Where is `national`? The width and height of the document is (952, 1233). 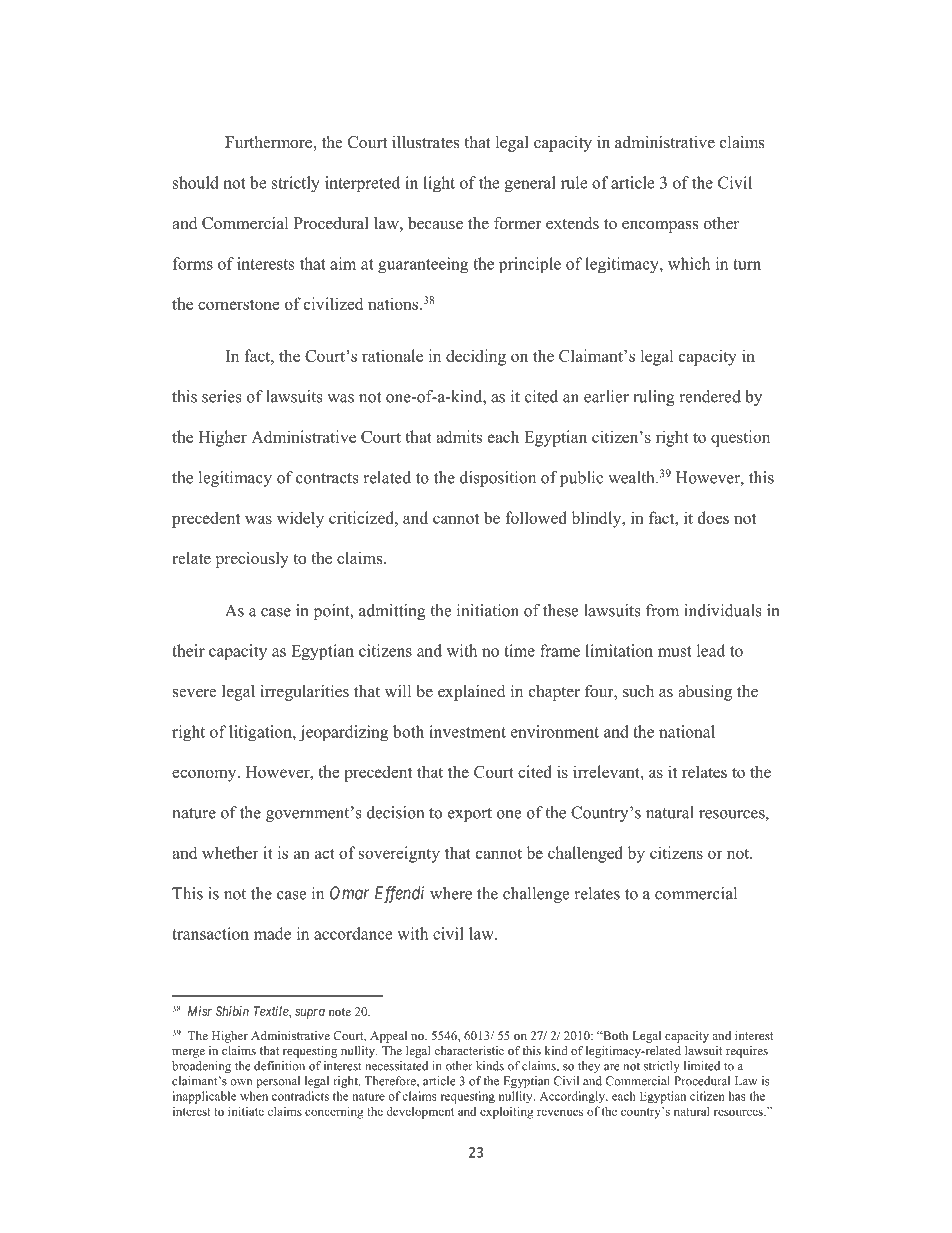
national is located at coordinates (687, 731).
